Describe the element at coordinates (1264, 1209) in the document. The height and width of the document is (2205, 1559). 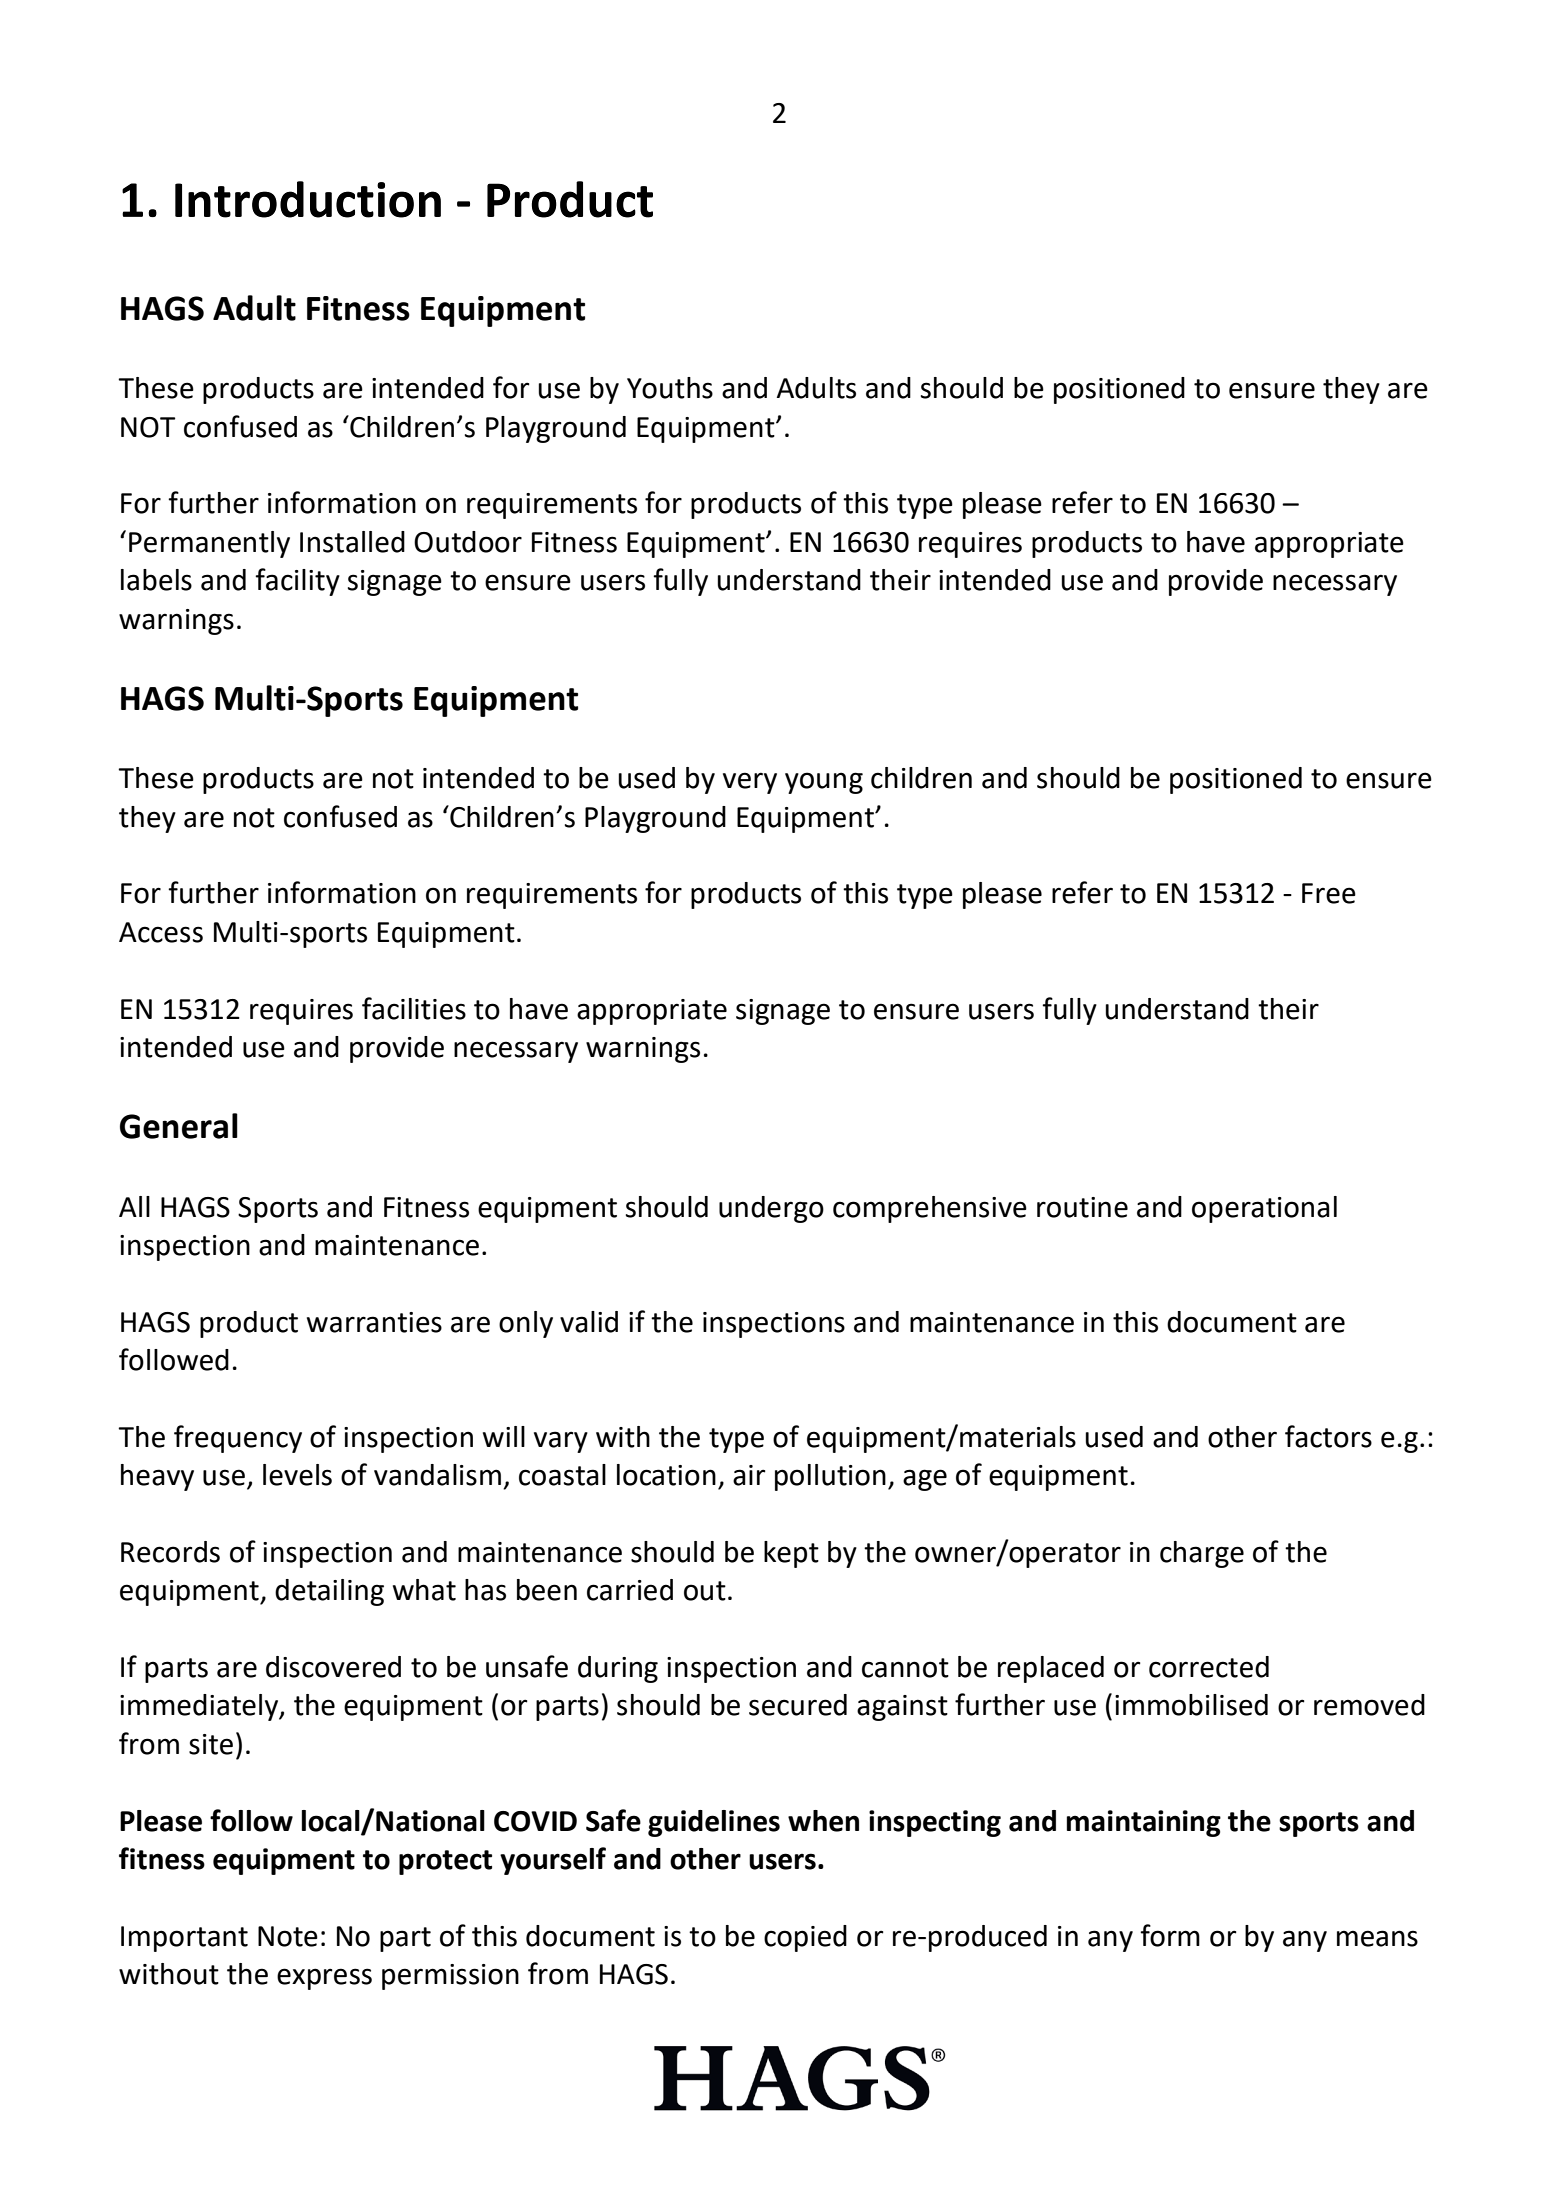
I see `operational` at that location.
